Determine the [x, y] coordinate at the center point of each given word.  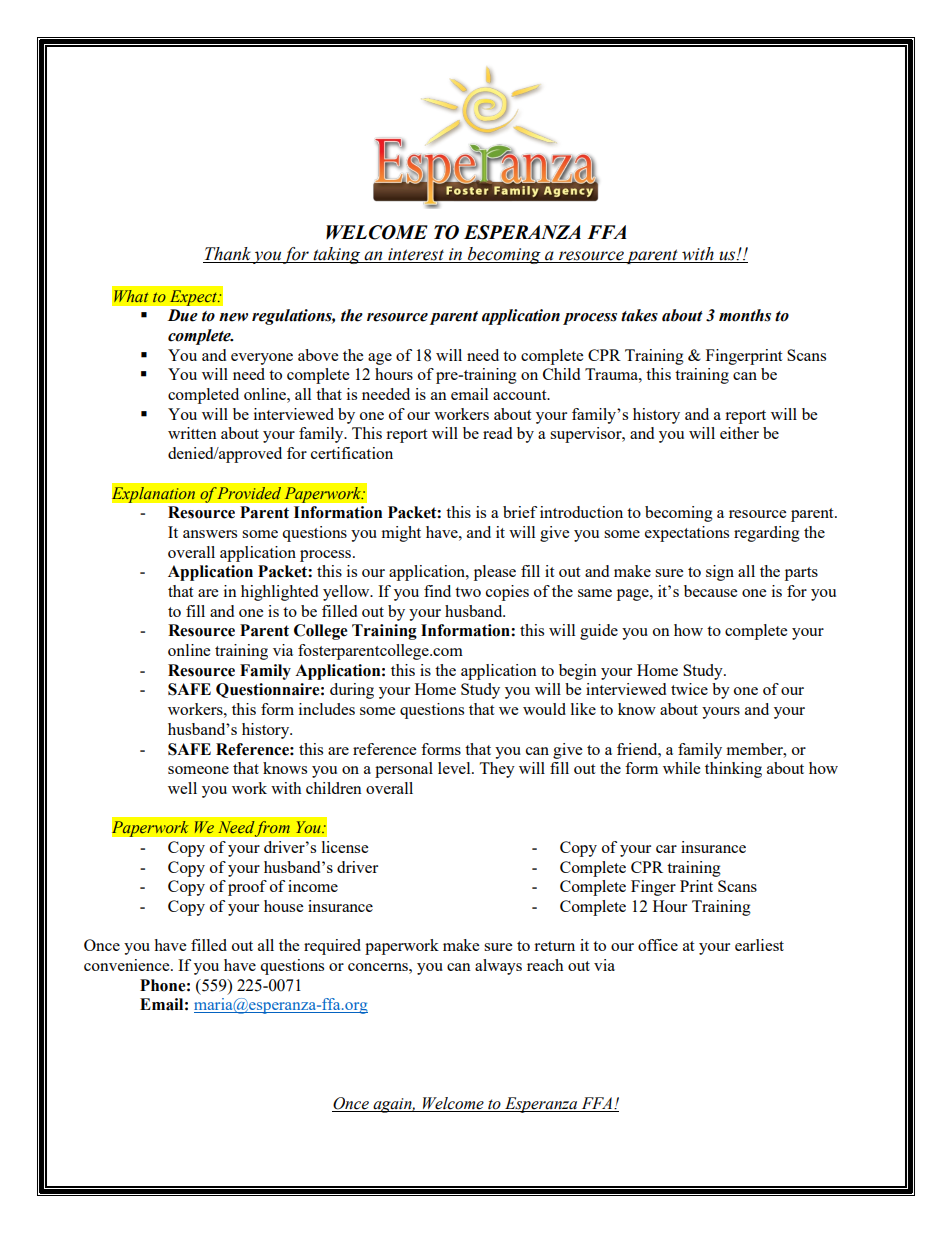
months [745, 315]
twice [689, 689]
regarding [767, 534]
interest [416, 255]
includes [327, 709]
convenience [128, 965]
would [544, 709]
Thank [228, 255]
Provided [248, 493]
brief [520, 512]
